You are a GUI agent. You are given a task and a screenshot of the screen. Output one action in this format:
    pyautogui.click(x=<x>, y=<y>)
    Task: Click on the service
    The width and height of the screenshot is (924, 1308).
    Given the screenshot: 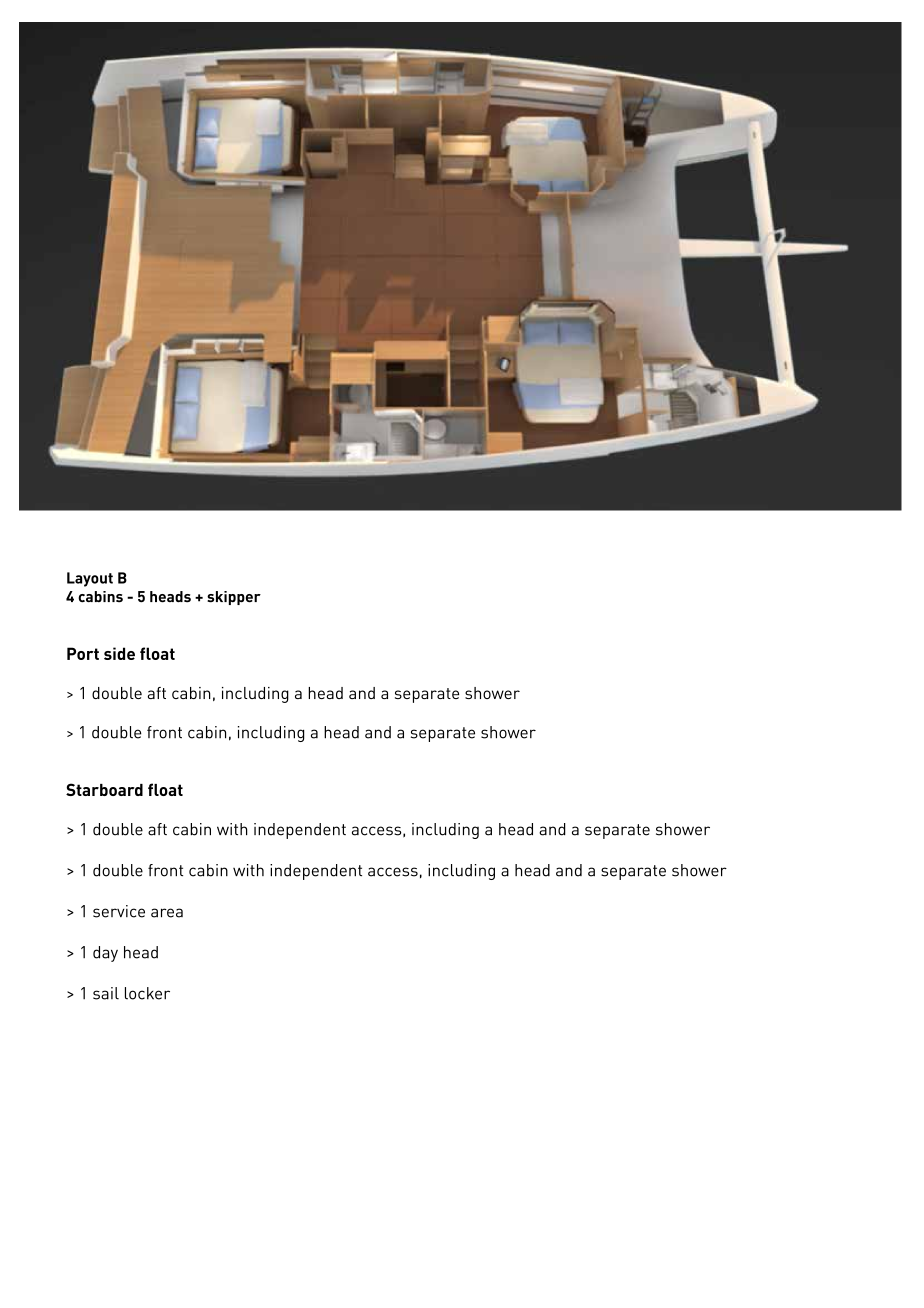 What is the action you would take?
    pyautogui.click(x=119, y=911)
